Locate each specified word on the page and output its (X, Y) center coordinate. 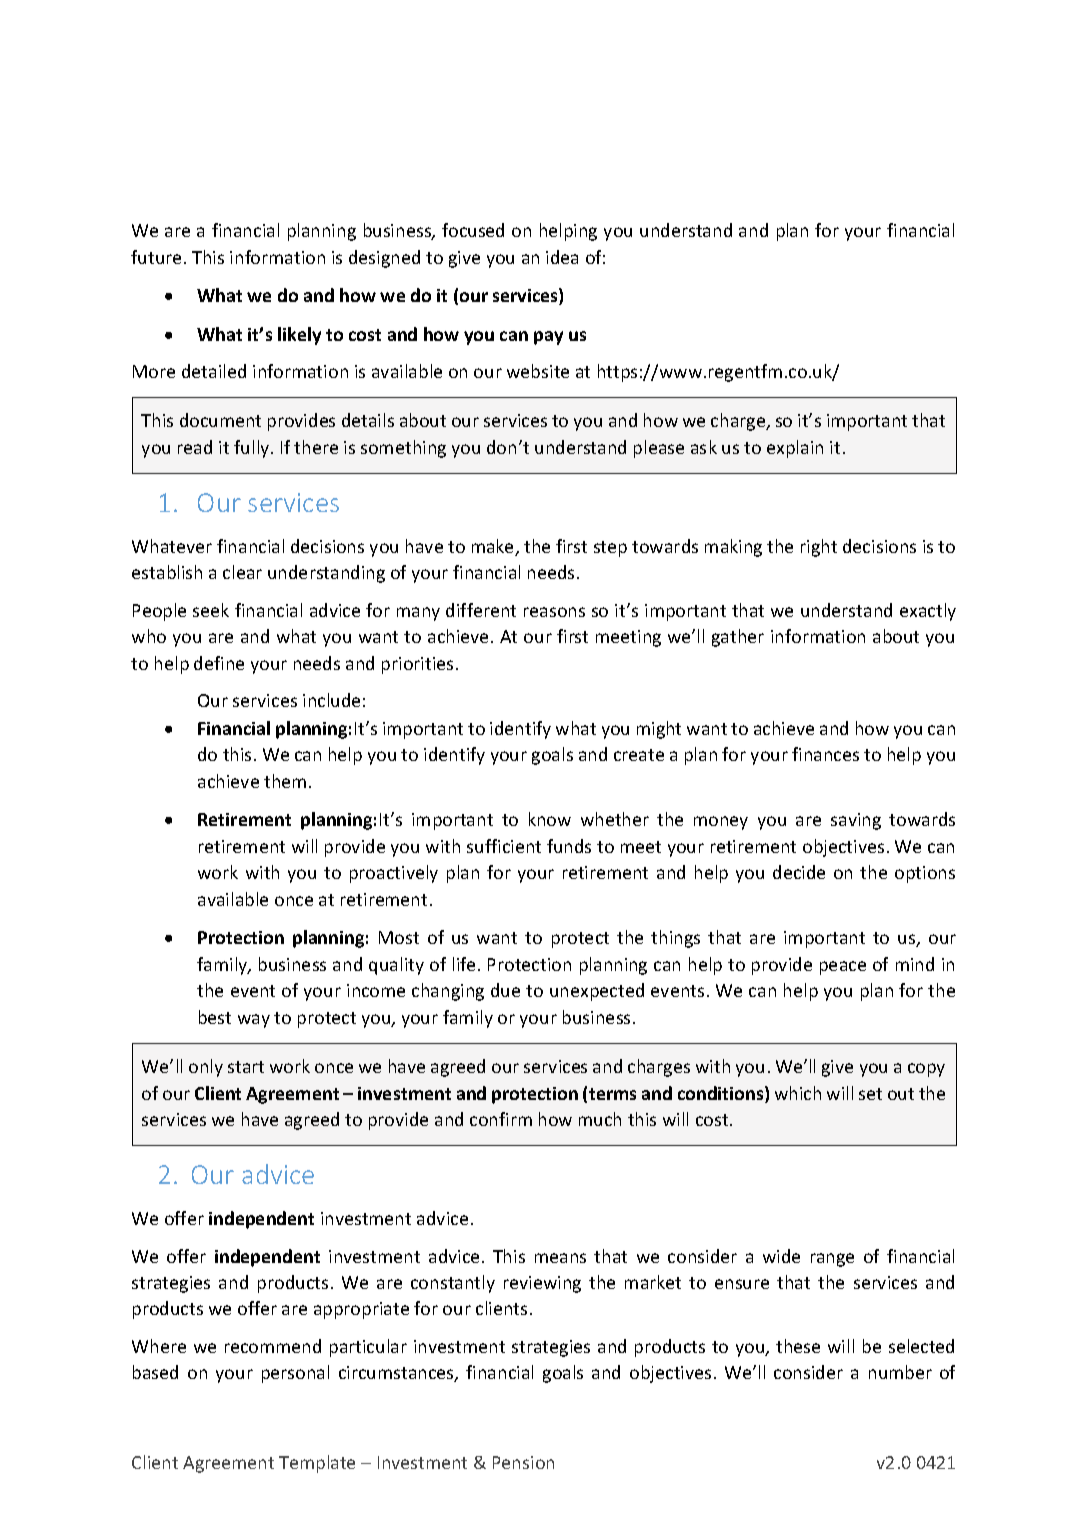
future (156, 257)
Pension (523, 1462)
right (819, 548)
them (285, 781)
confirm (501, 1119)
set (870, 1094)
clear (242, 572)
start (246, 1067)
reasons (554, 612)
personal (295, 1374)
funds (569, 846)
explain (795, 449)
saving (856, 821)
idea (562, 257)
